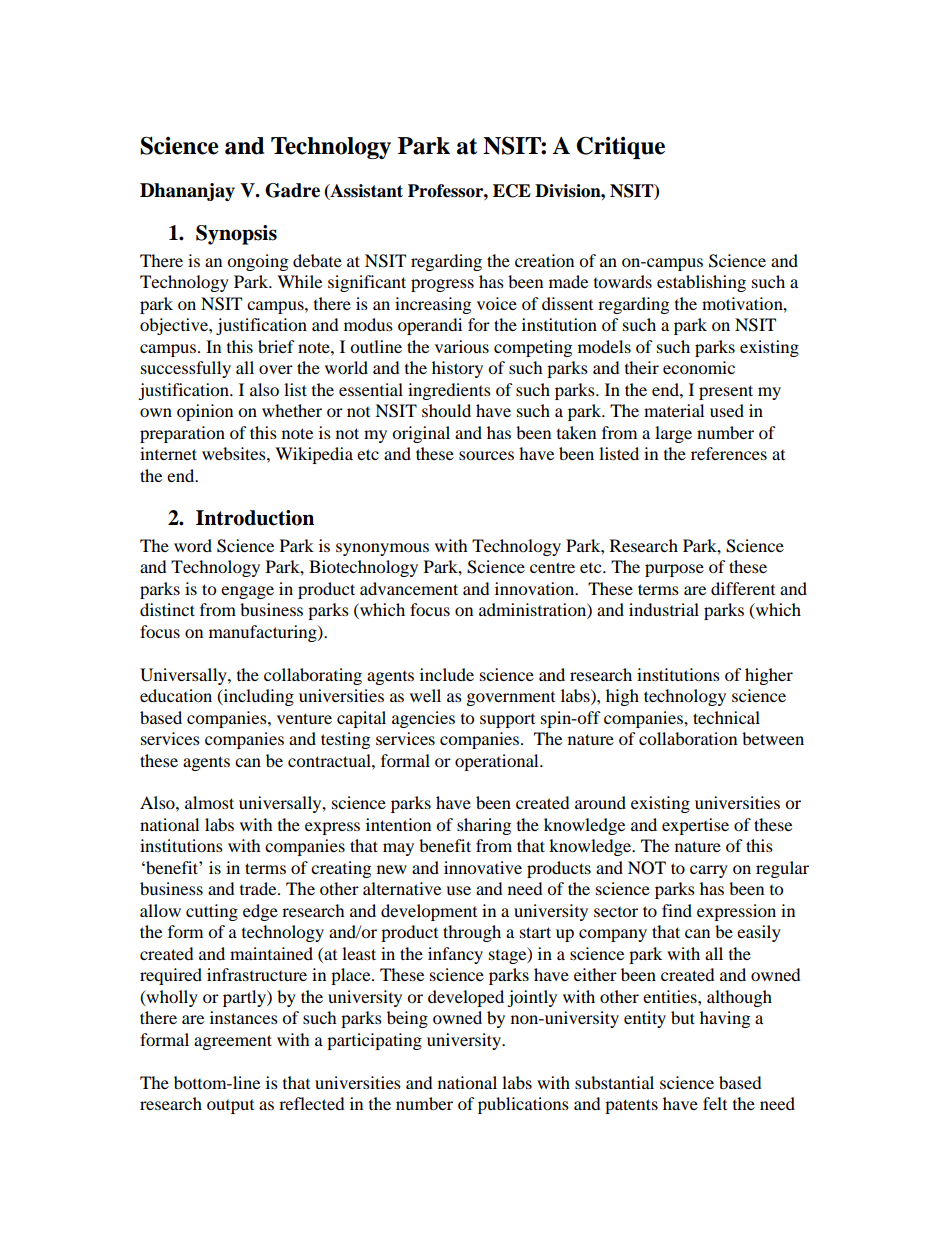  Describe the element at coordinates (688, 738) in the document. I see `collaboration` at that location.
